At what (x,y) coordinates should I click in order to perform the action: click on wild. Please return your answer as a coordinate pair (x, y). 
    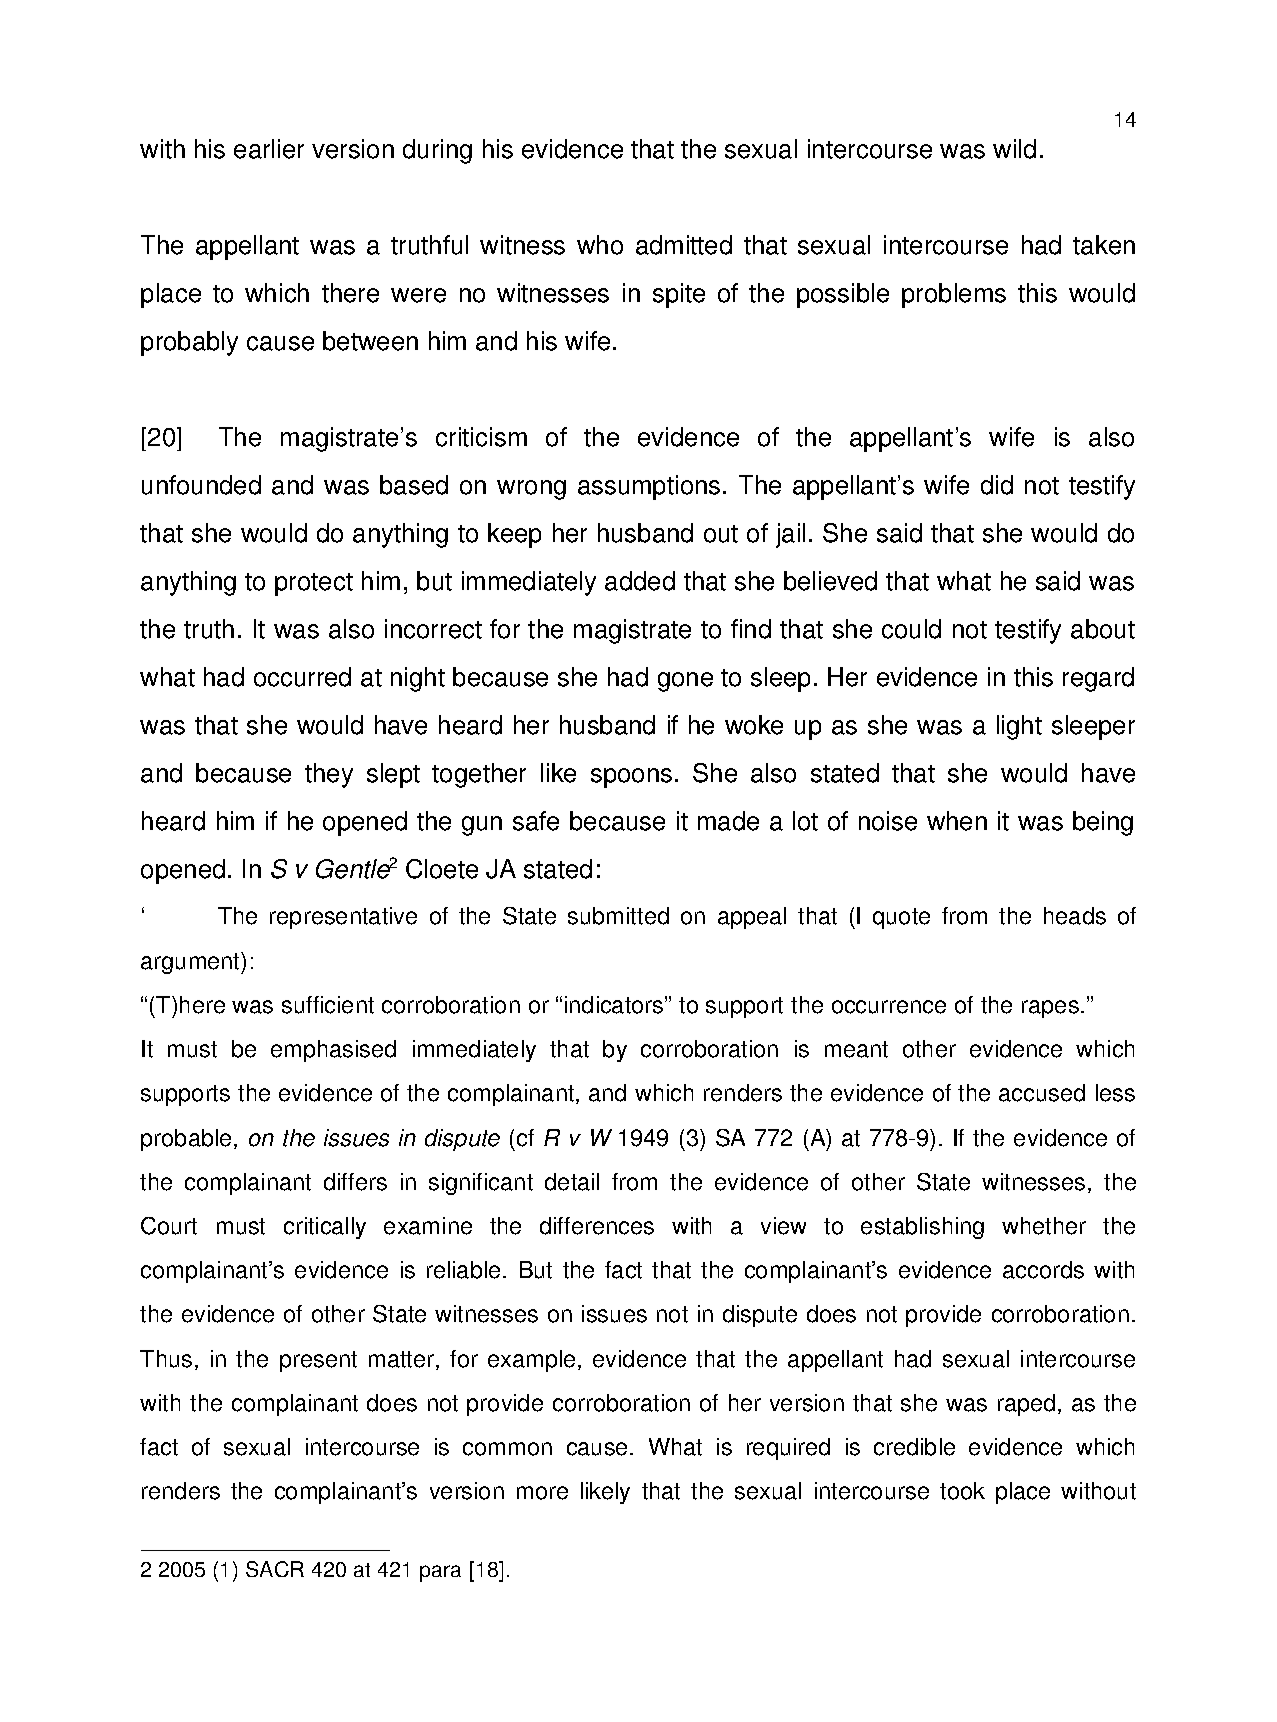
    Looking at the image, I should click on (1014, 149).
